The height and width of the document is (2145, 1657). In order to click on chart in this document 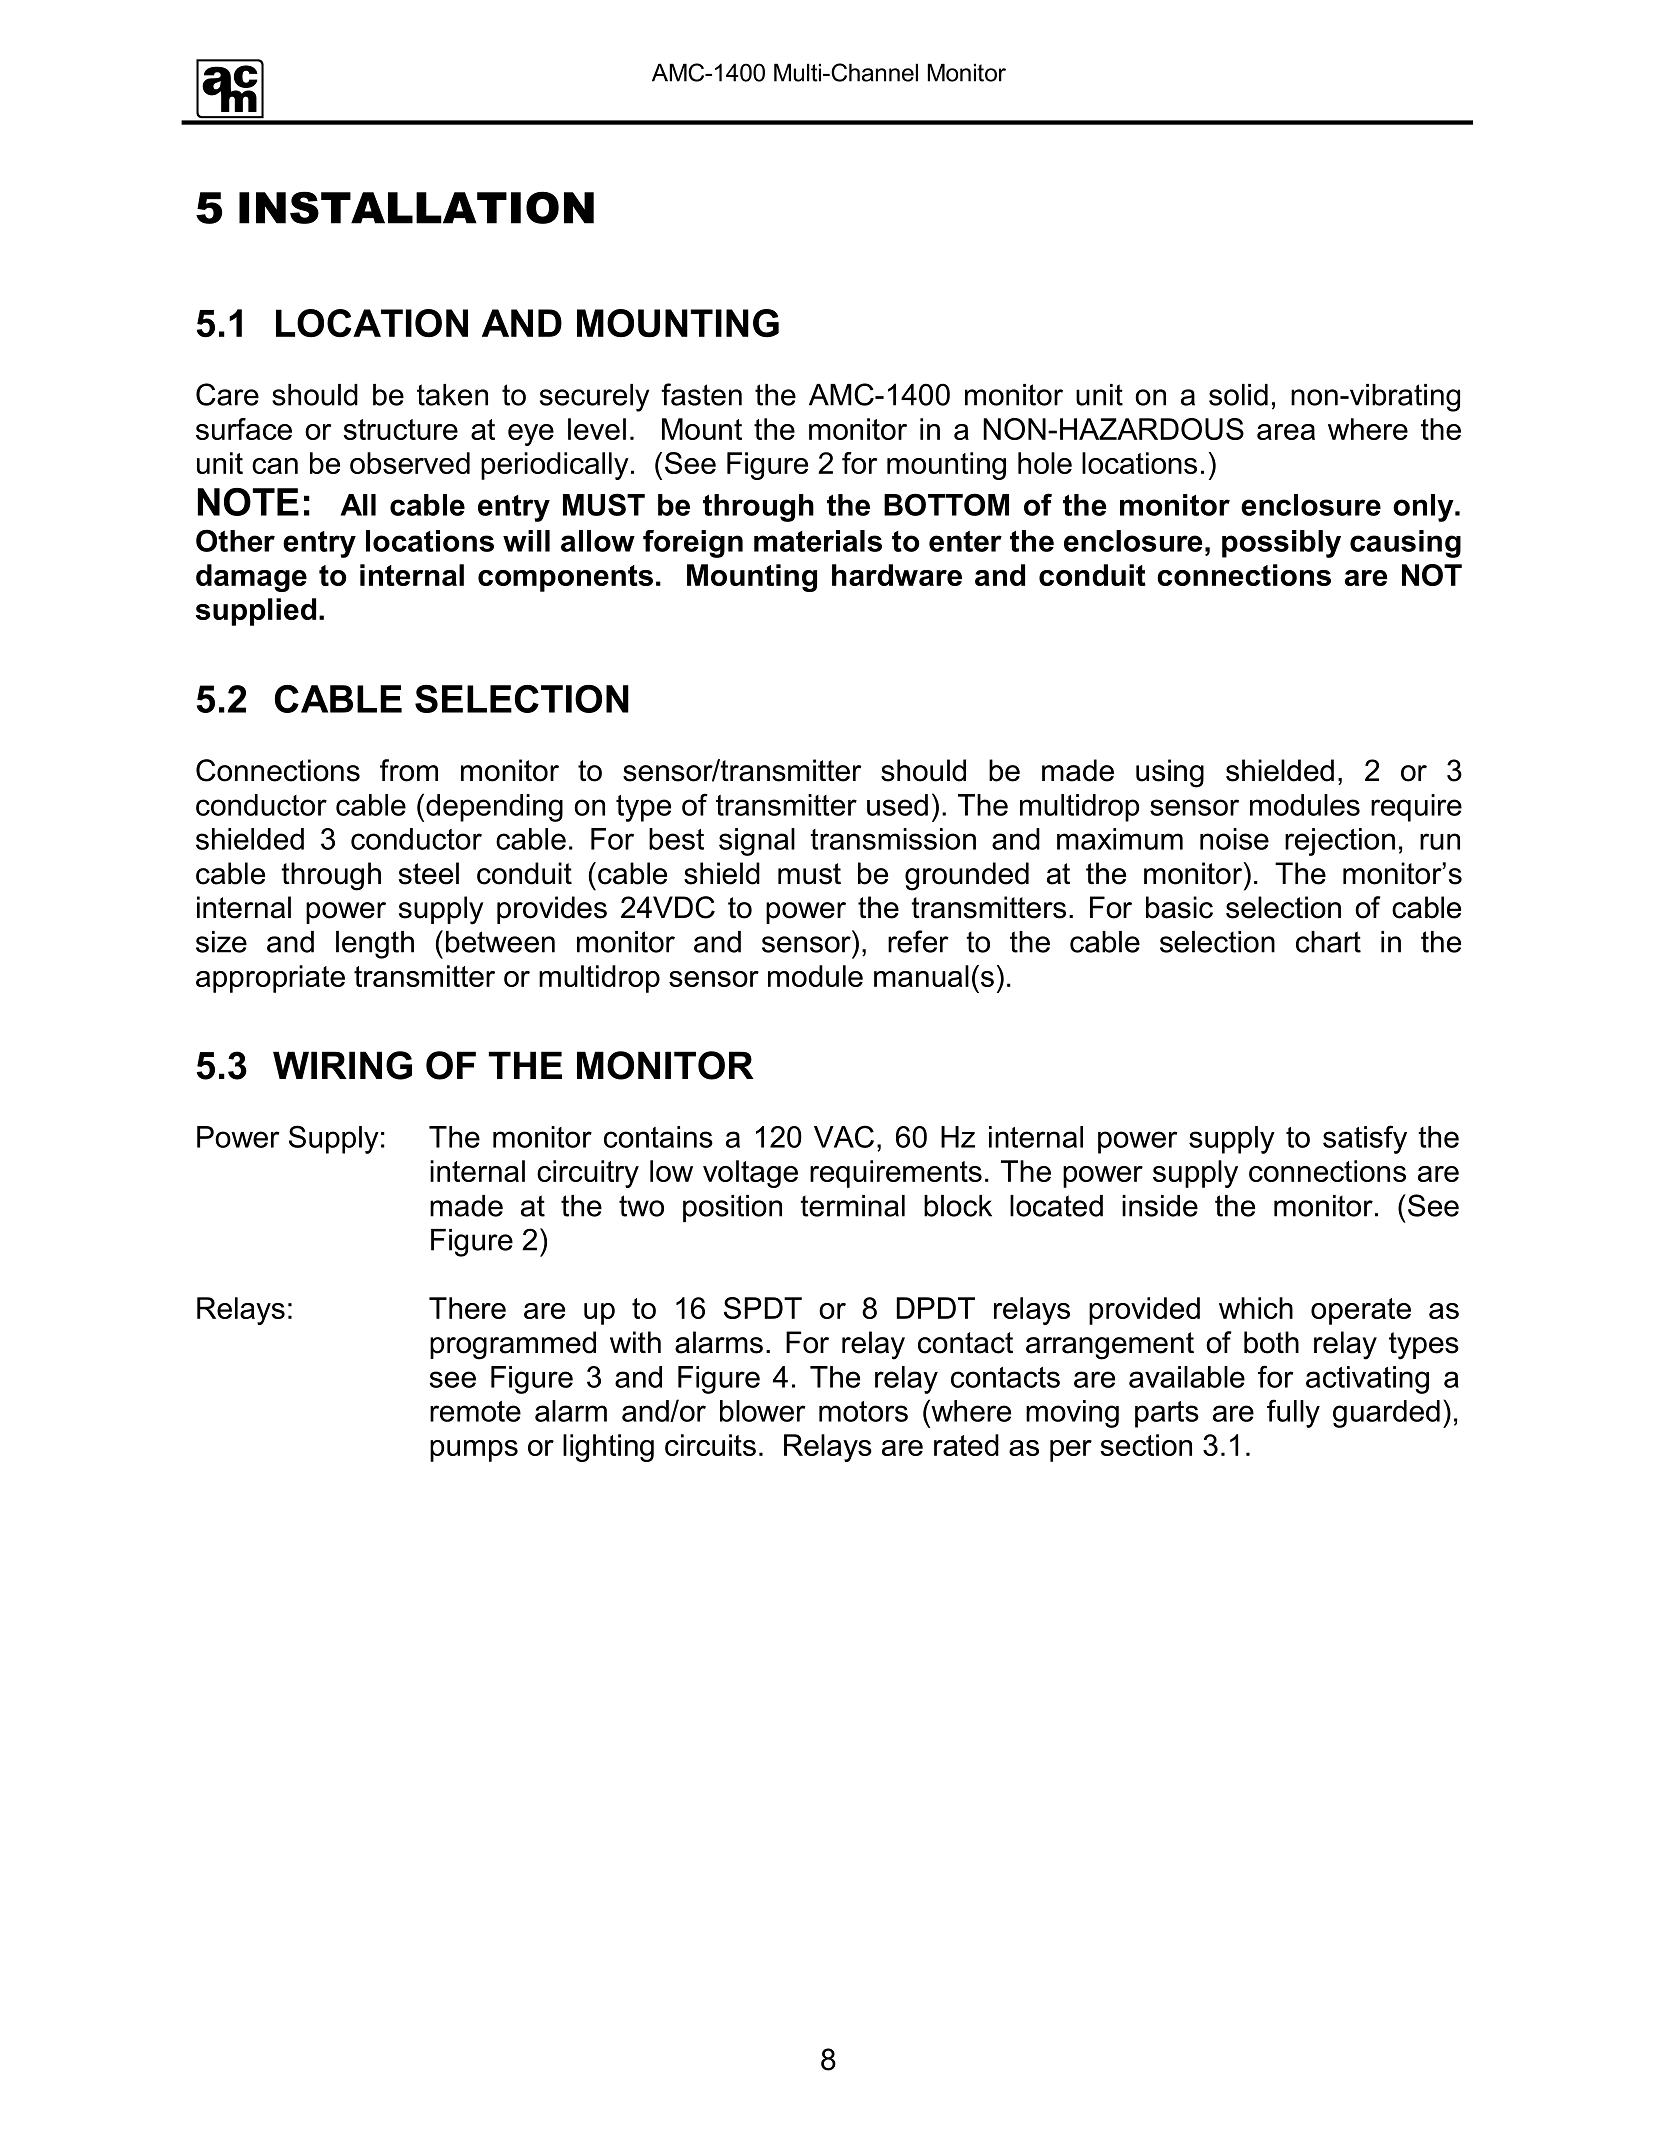, I will do `click(1328, 942)`.
